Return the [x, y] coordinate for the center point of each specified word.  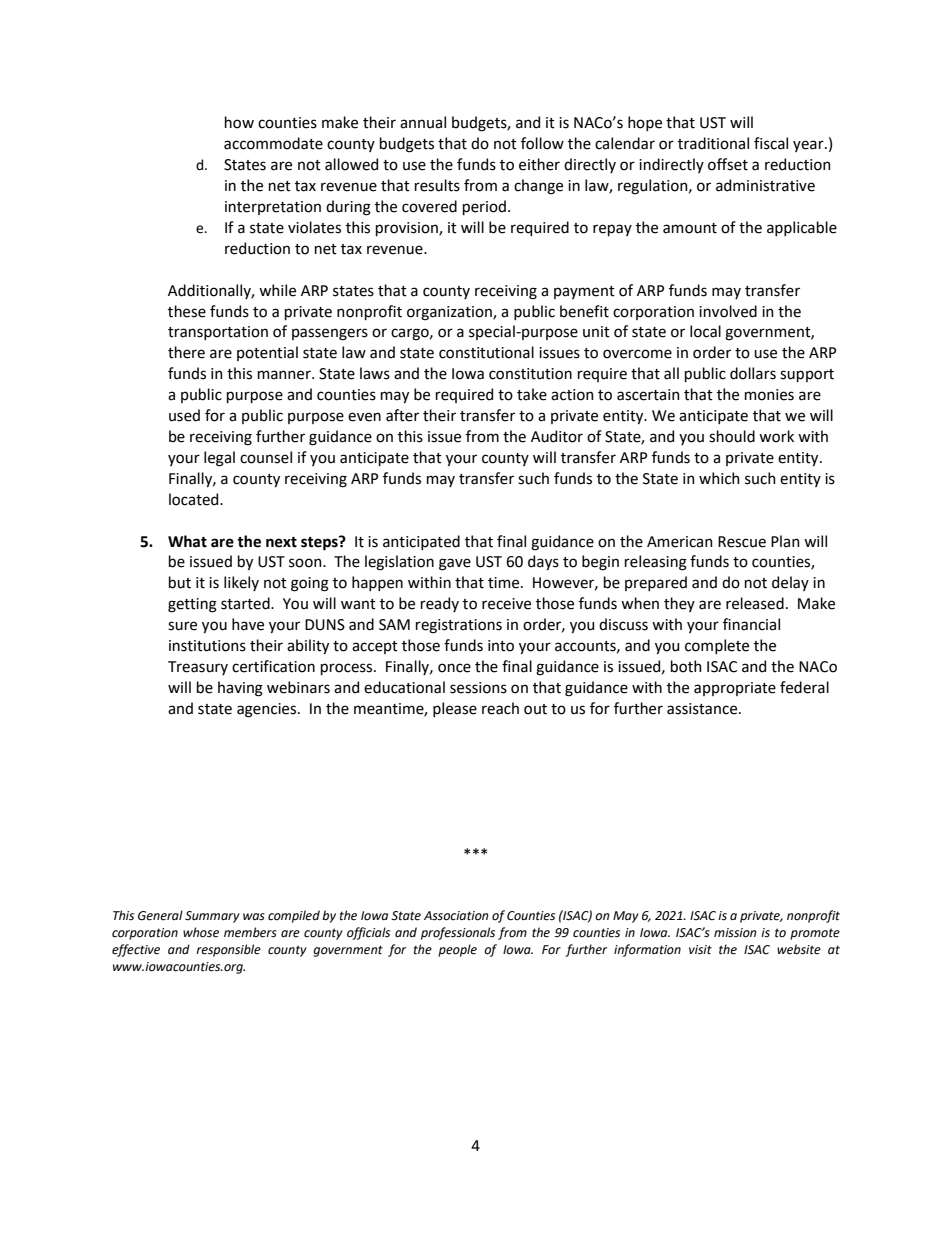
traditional [713, 143]
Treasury [198, 668]
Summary [212, 917]
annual [423, 122]
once [454, 668]
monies [769, 395]
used [184, 415]
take [532, 394]
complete [717, 646]
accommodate [273, 143]
